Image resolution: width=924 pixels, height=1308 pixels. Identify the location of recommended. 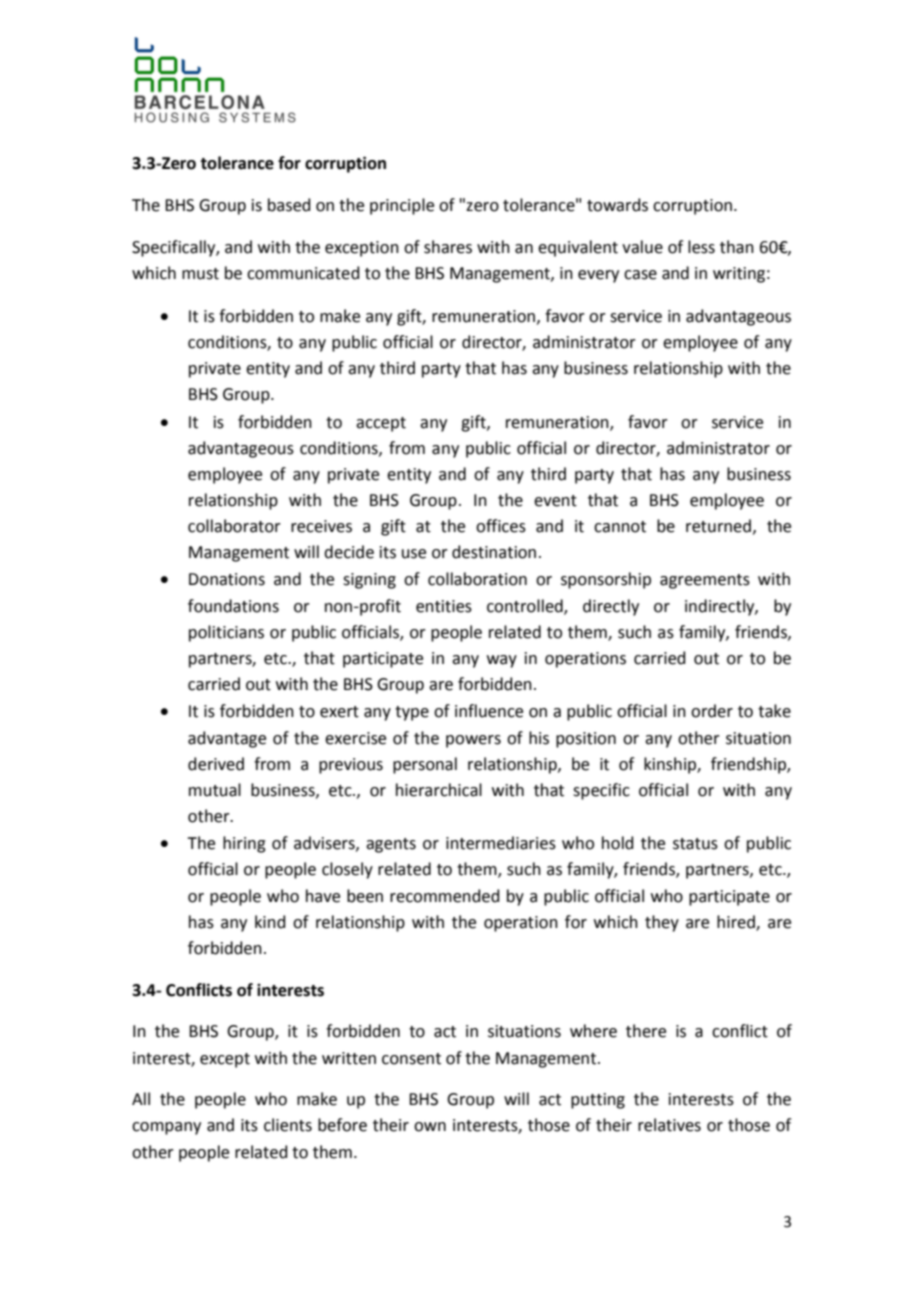
(445, 896).
